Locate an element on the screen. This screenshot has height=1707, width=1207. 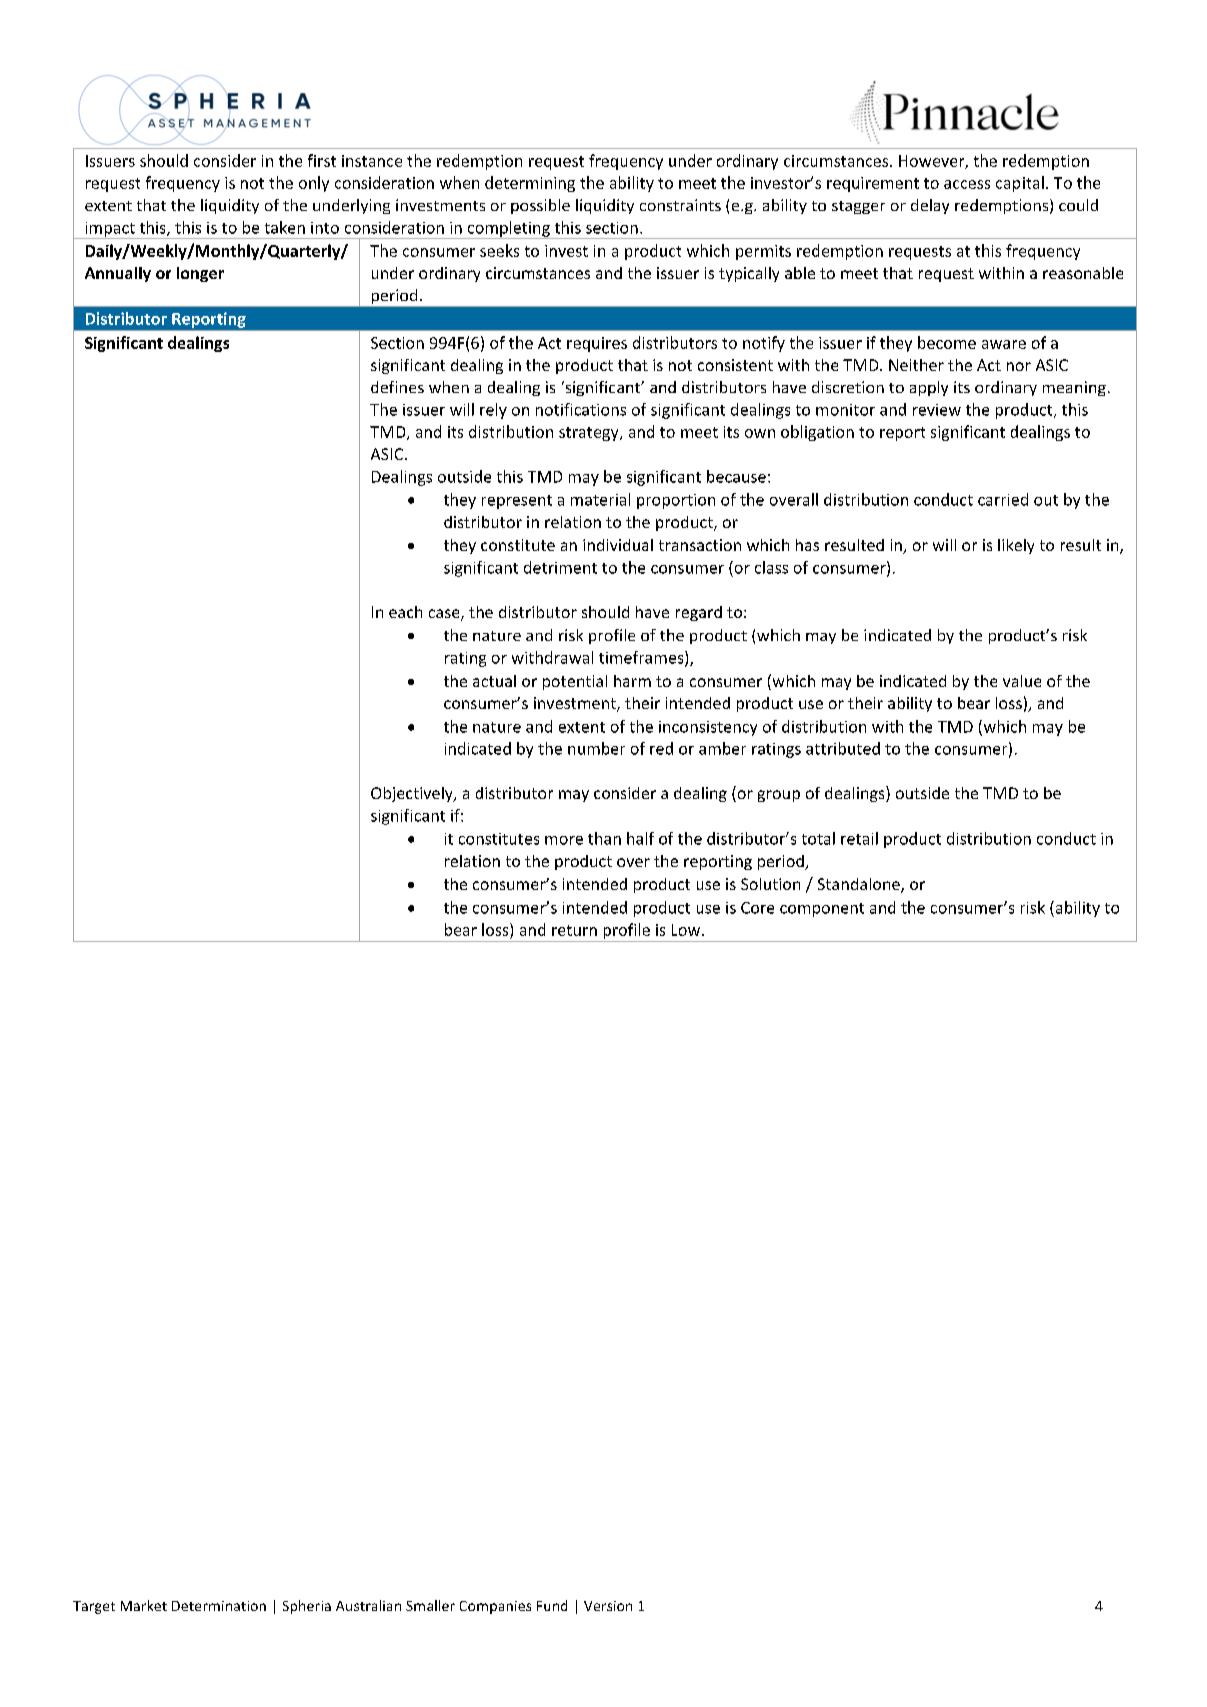
potential is located at coordinates (575, 682).
